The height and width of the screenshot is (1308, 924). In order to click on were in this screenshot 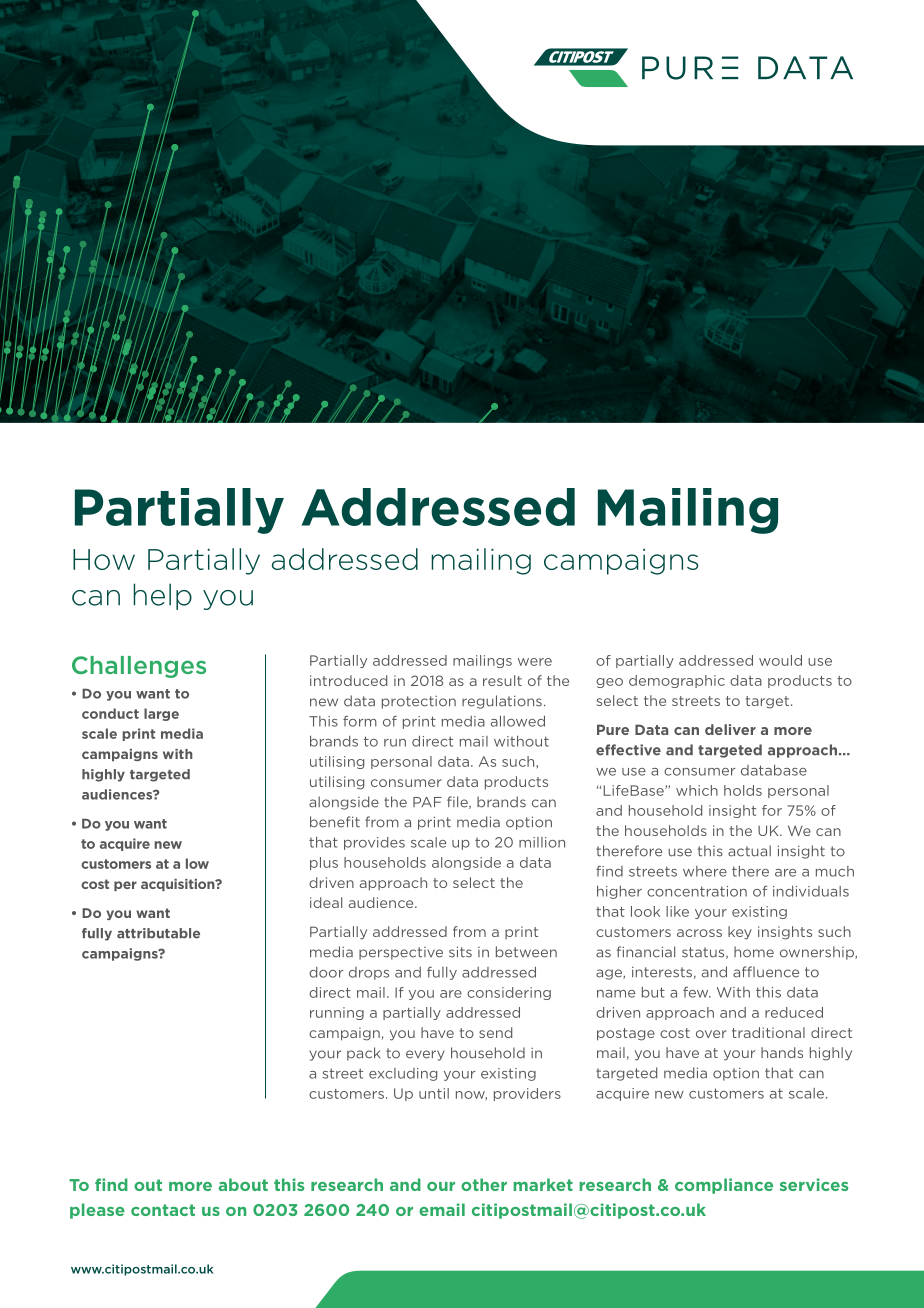, I will do `click(535, 662)`.
